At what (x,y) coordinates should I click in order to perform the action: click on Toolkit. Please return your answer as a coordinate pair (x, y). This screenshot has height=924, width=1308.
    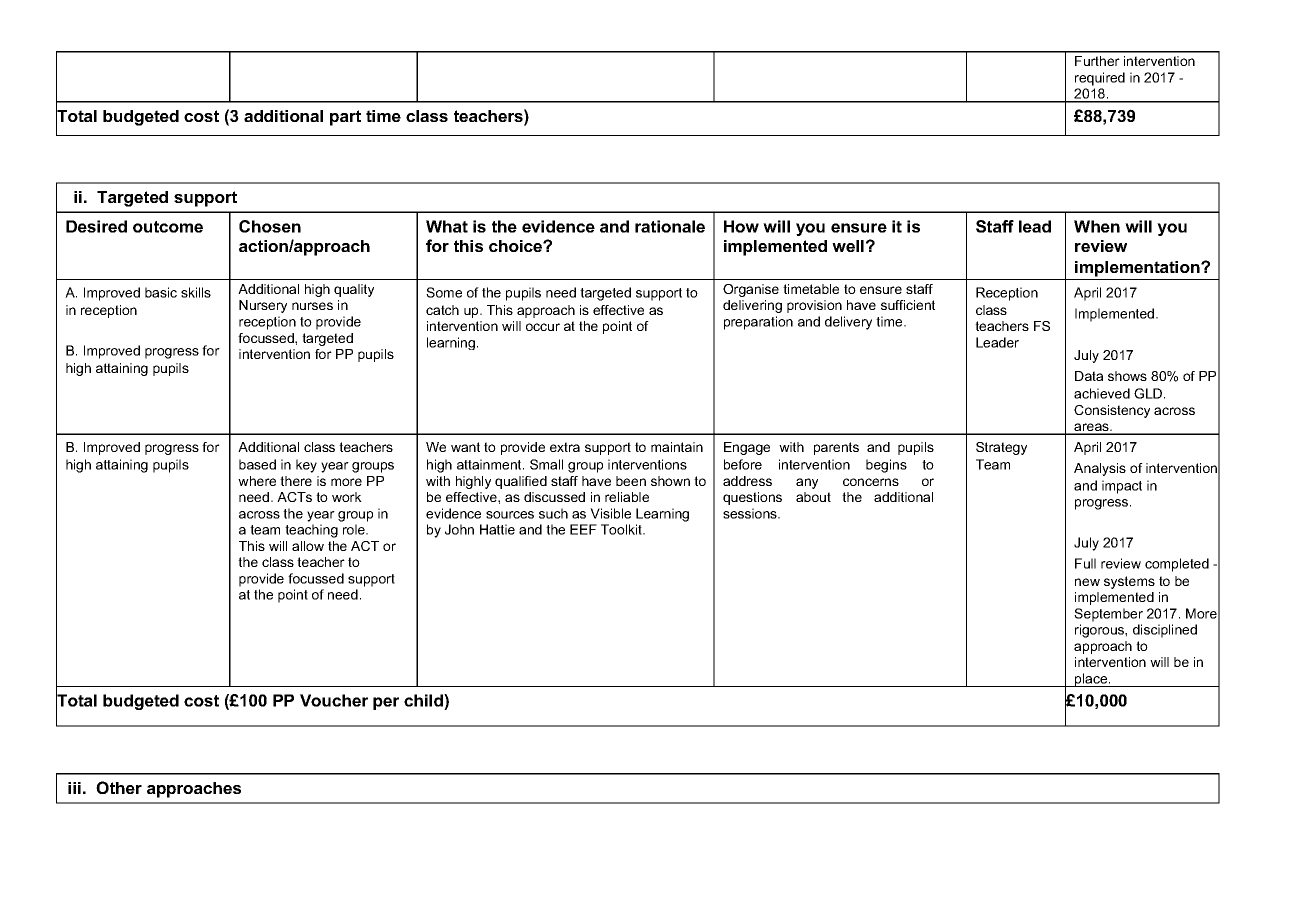
    Looking at the image, I should click on (622, 529).
